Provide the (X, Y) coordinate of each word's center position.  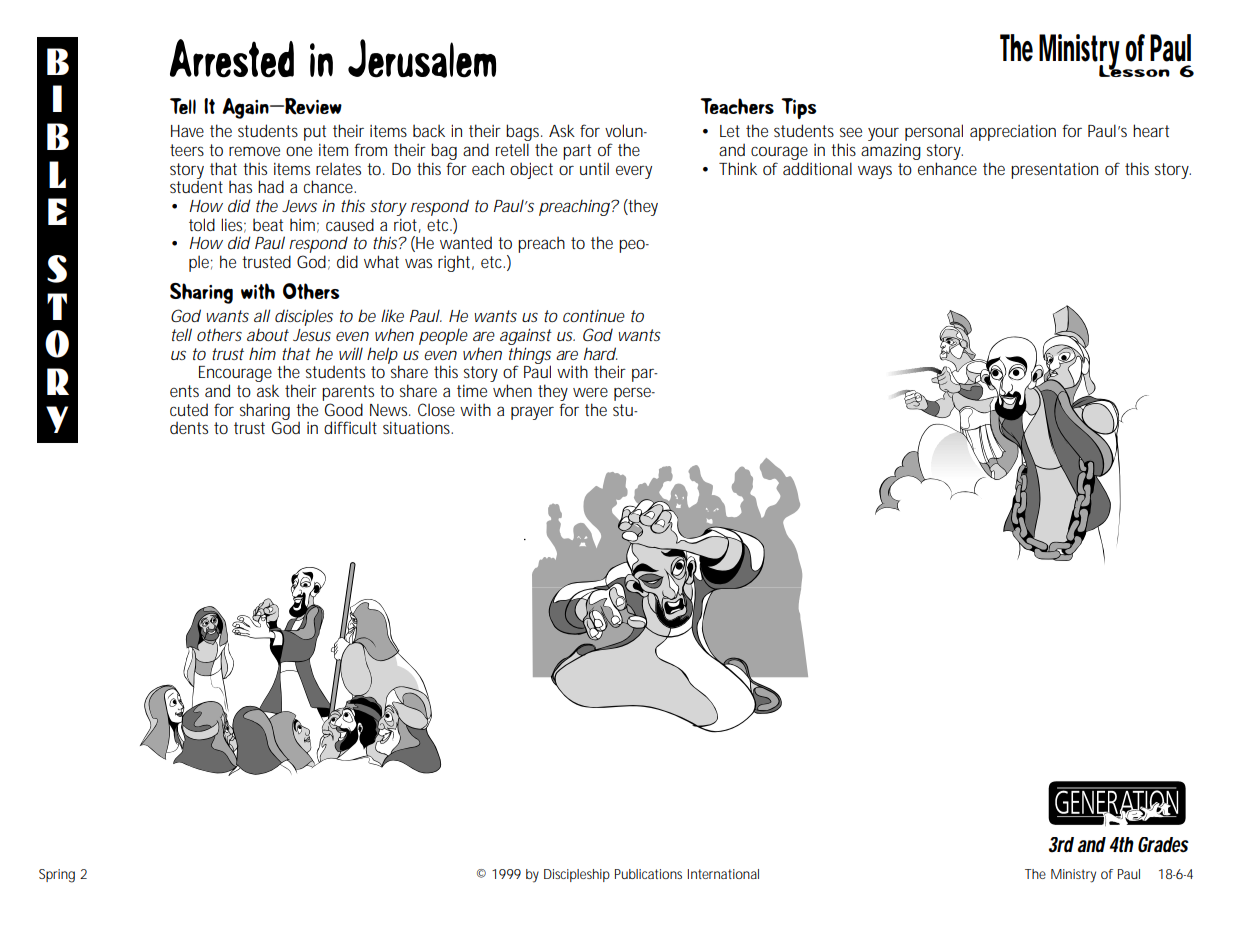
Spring (57, 876)
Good (344, 409)
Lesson (1134, 69)
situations (418, 428)
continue (594, 316)
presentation (1054, 171)
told (202, 224)
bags (524, 134)
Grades (1163, 845)
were (590, 392)
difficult (350, 427)
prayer (532, 413)
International (723, 874)
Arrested (232, 58)
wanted (466, 242)
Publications (648, 874)
